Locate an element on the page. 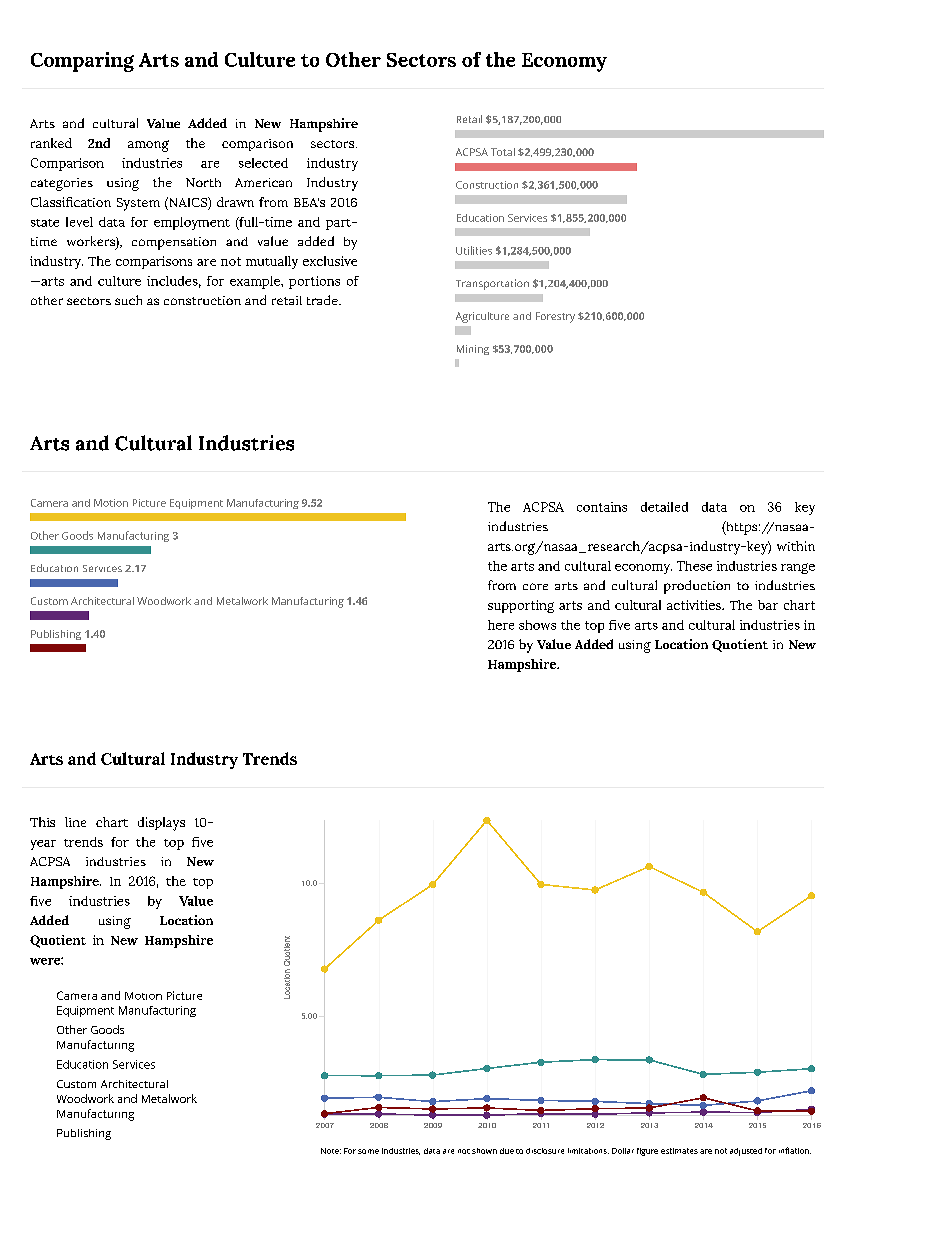 The width and height of the document is (952, 1233). some is located at coordinates (368, 1151).
